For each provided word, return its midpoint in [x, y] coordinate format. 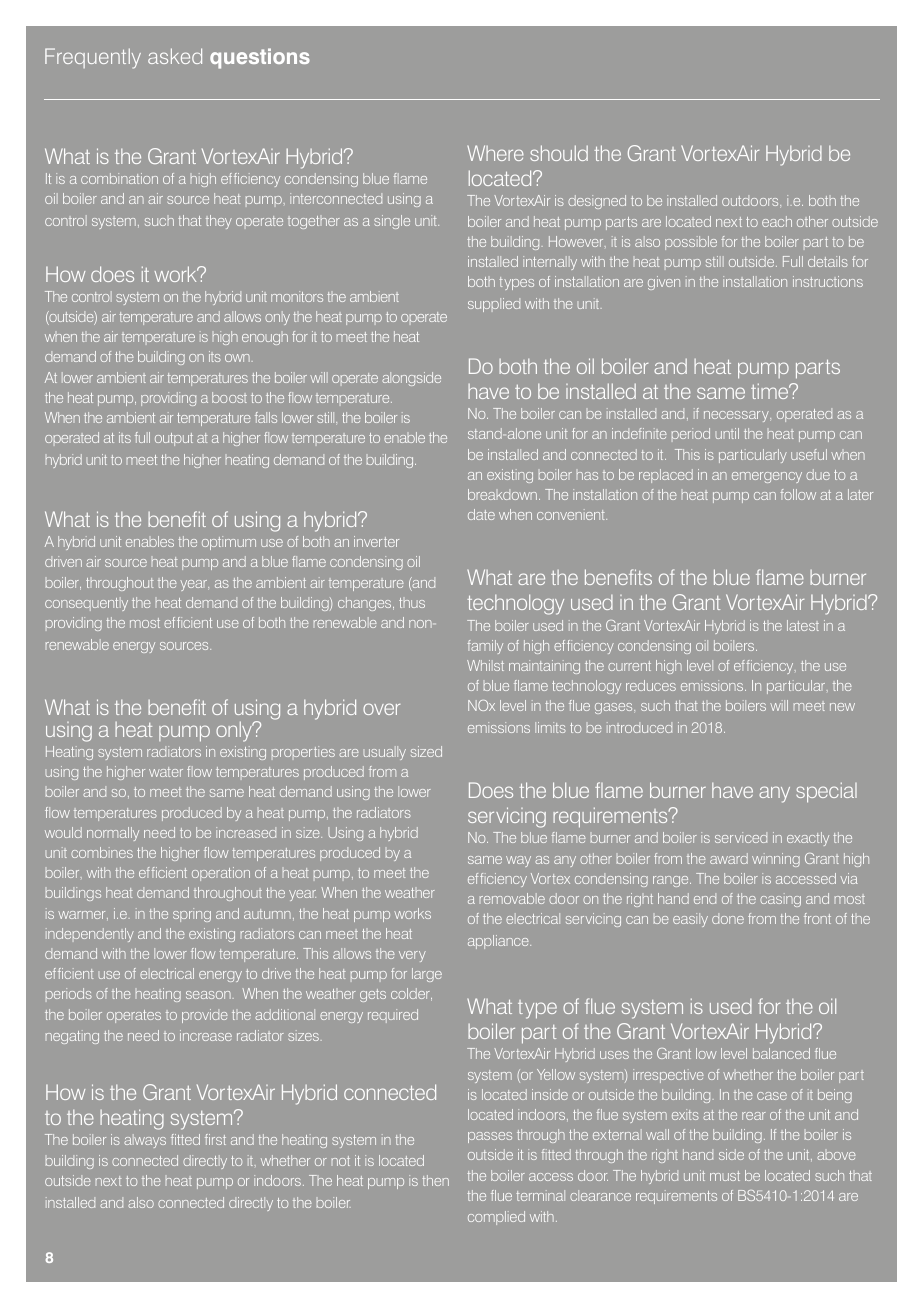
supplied [494, 305]
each [777, 221]
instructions [828, 281]
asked [175, 56]
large [427, 975]
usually [385, 753]
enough [265, 339]
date [481, 514]
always [145, 1141]
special [826, 792]
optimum [229, 543]
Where [495, 153]
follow [798, 494]
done [728, 918]
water [166, 772]
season [208, 995]
